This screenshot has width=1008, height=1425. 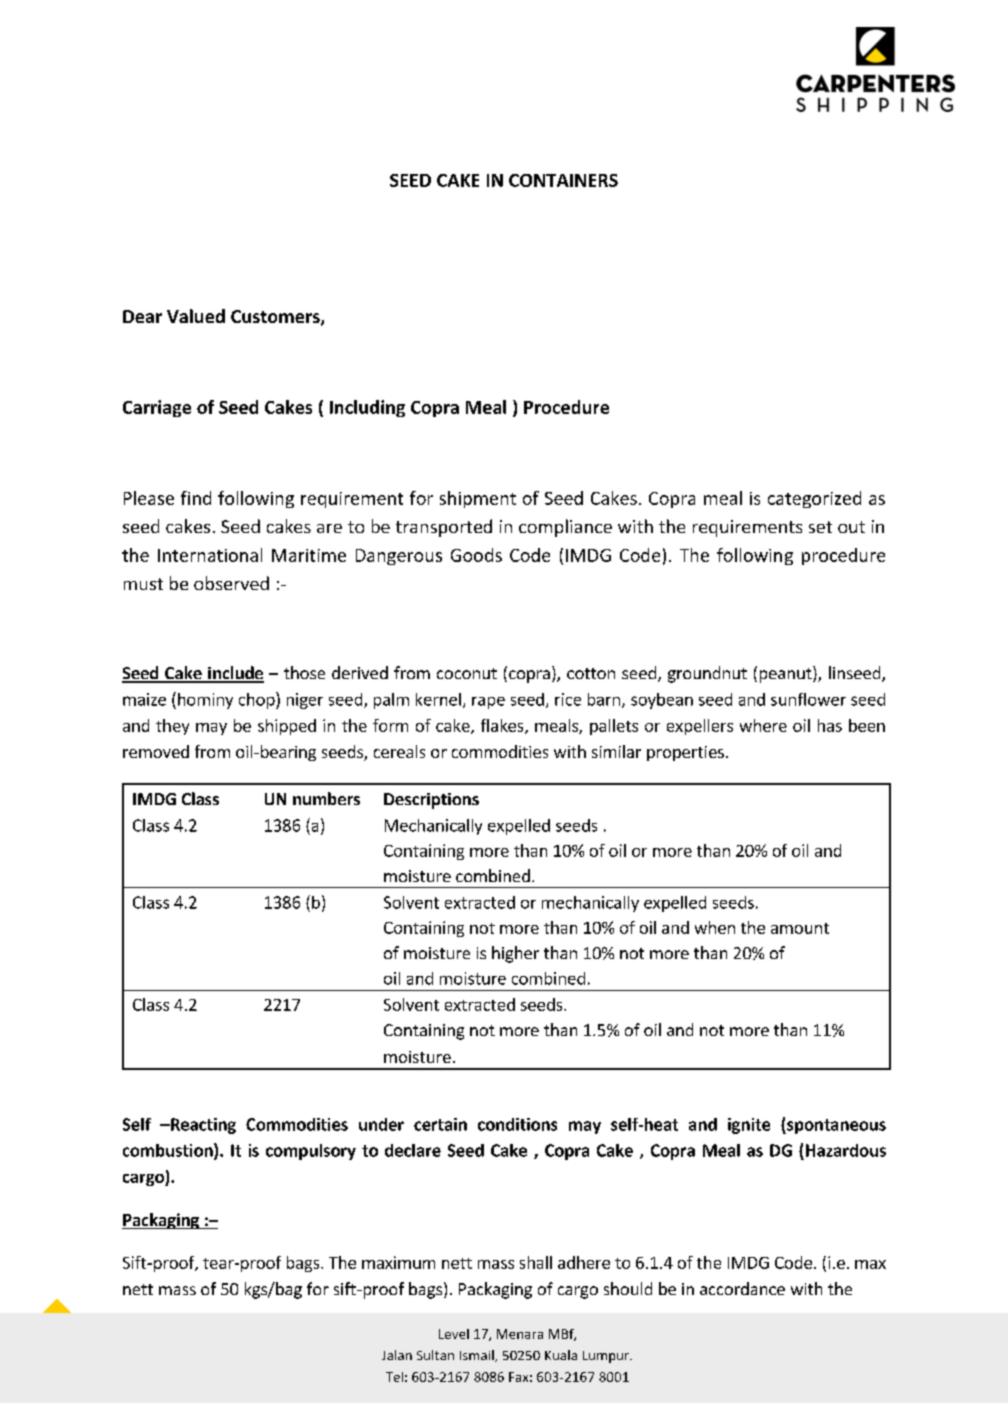 I want to click on Valued, so click(x=196, y=316).
